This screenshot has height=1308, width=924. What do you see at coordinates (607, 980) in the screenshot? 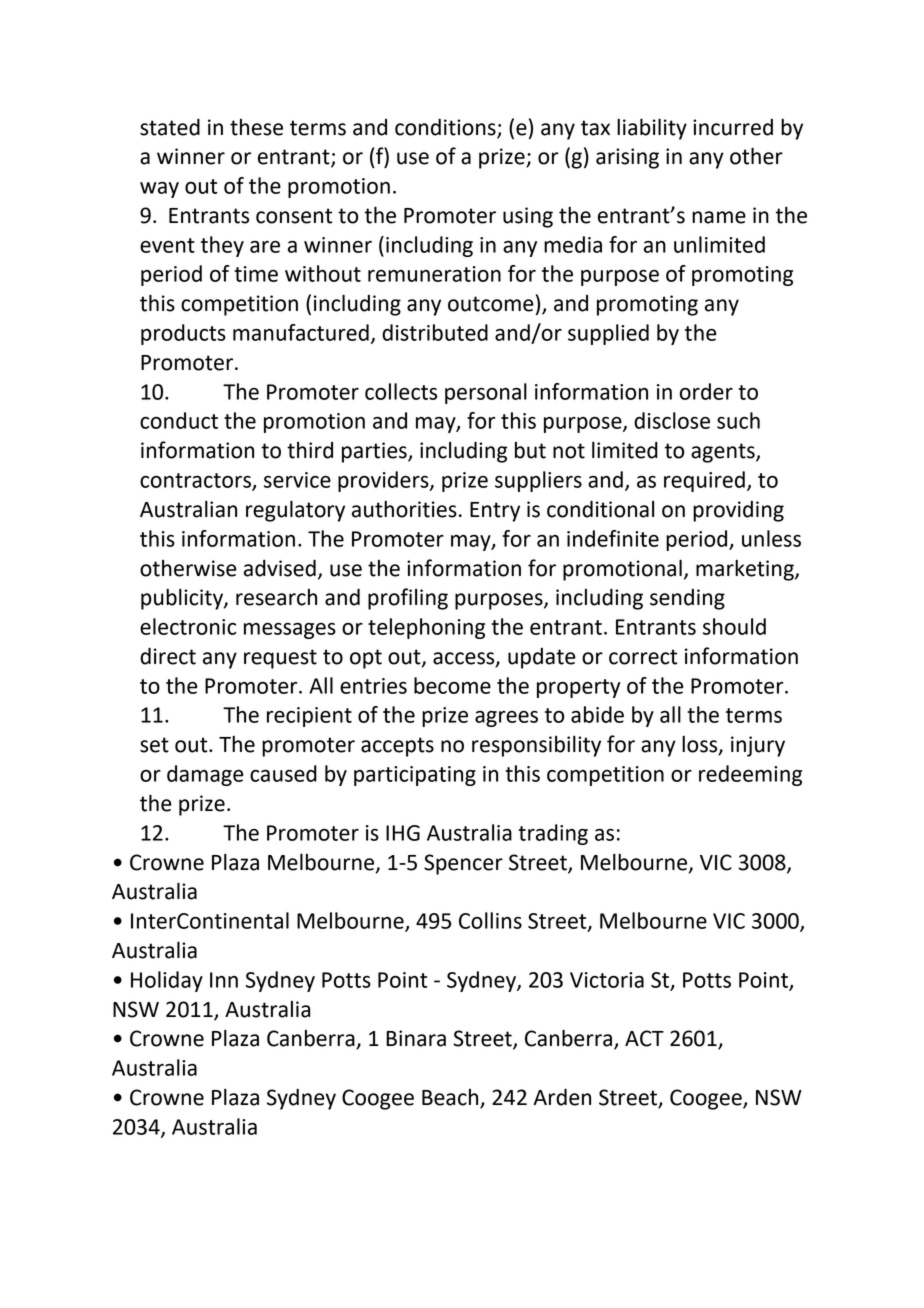
I see `Victoria` at bounding box center [607, 980].
